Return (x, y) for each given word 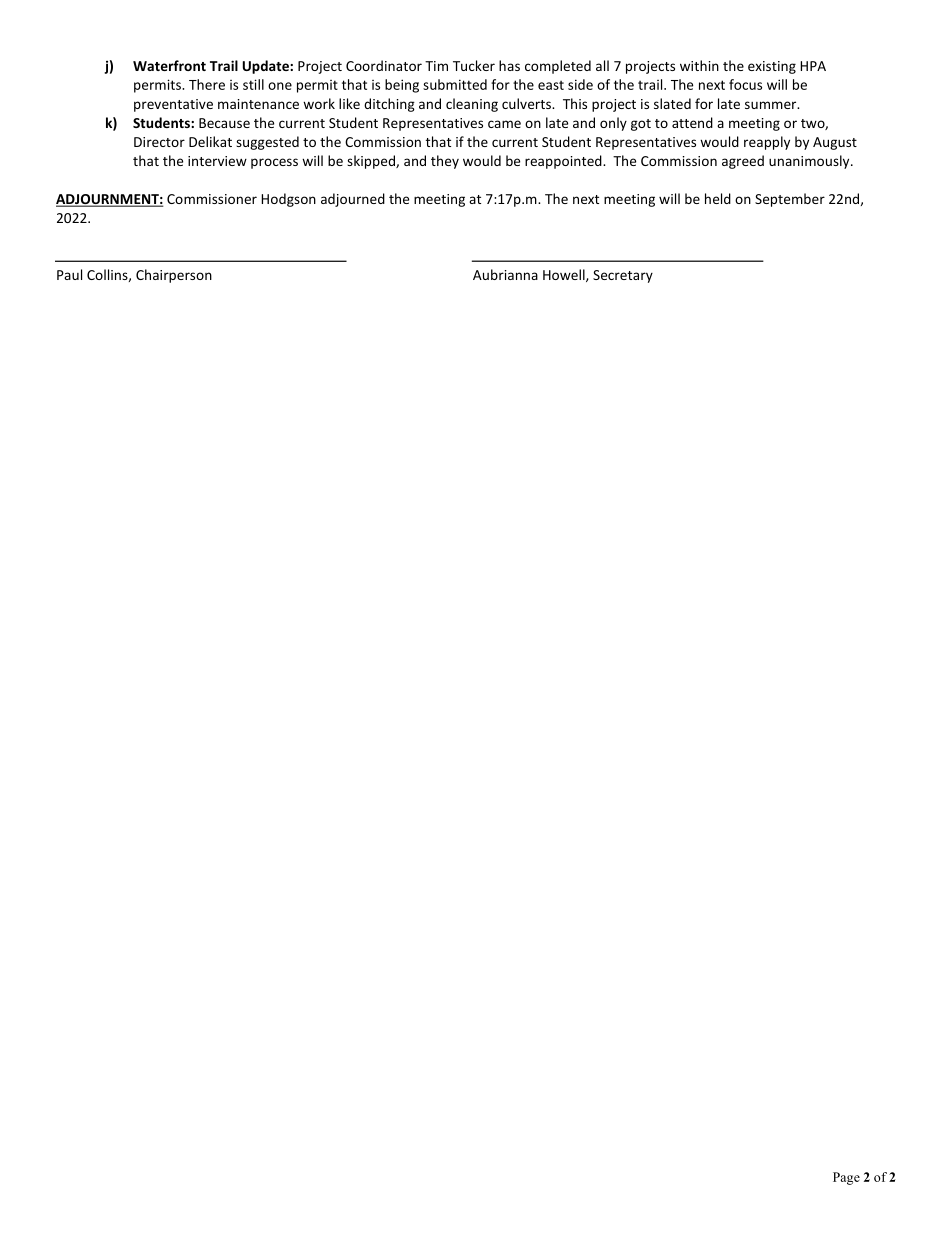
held (718, 198)
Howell (565, 275)
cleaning (472, 105)
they (445, 162)
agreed (743, 162)
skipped (372, 162)
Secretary (623, 276)
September (790, 200)
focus (745, 84)
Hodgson (288, 200)
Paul (69, 274)
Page (846, 1178)
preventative (173, 105)
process (274, 163)
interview (217, 161)
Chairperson (174, 276)
